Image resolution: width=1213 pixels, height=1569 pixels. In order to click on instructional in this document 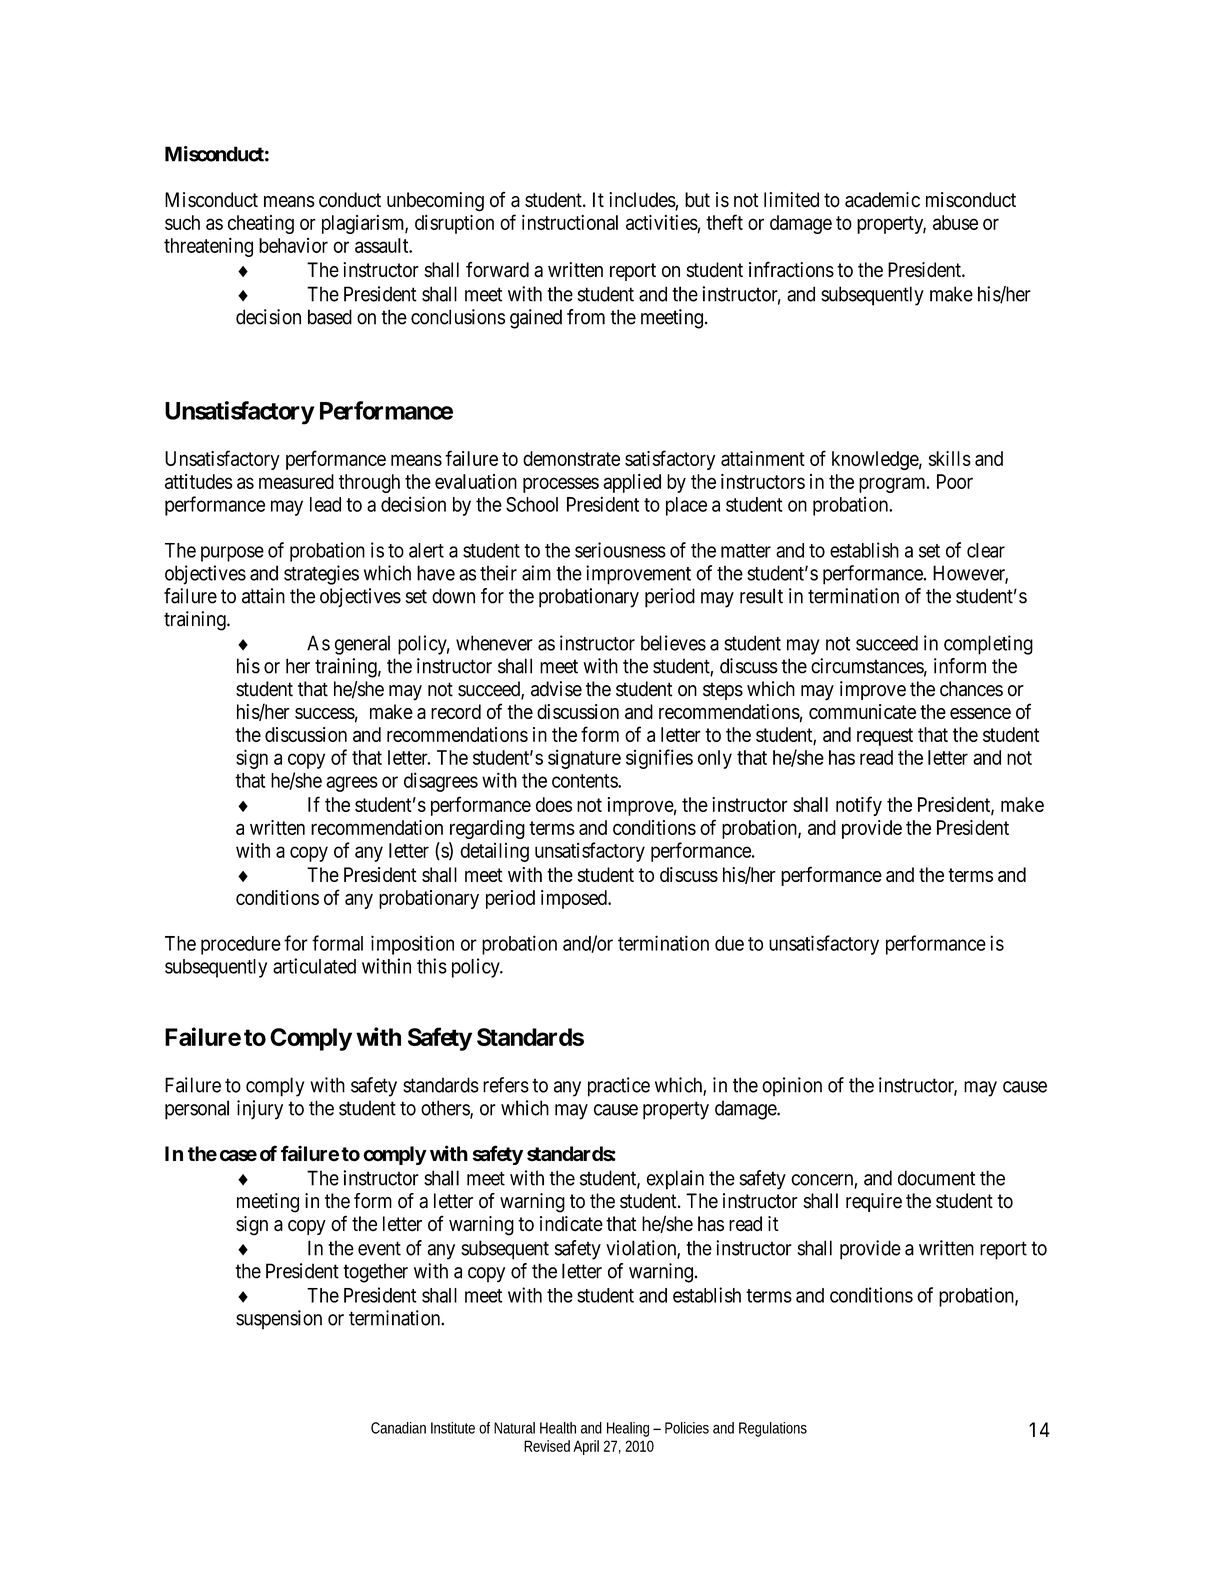, I will do `click(570, 222)`.
